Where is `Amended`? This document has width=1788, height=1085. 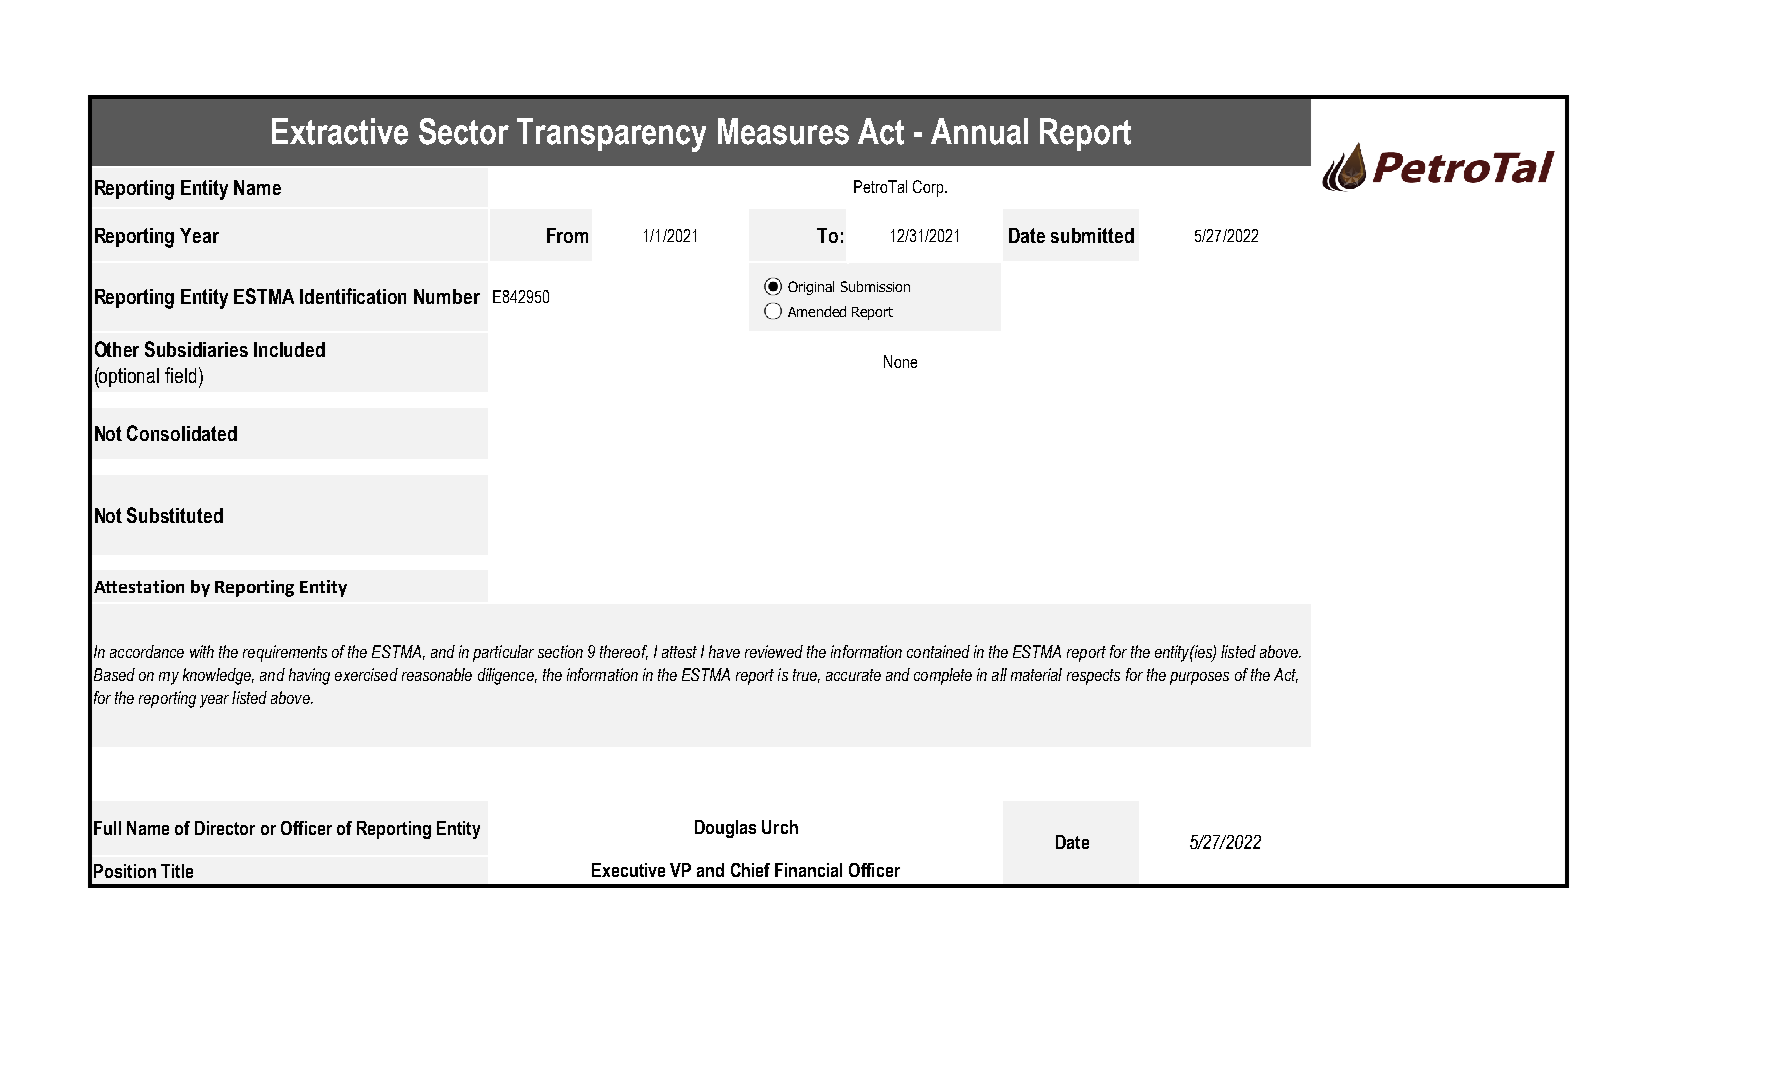 Amended is located at coordinates (817, 311).
